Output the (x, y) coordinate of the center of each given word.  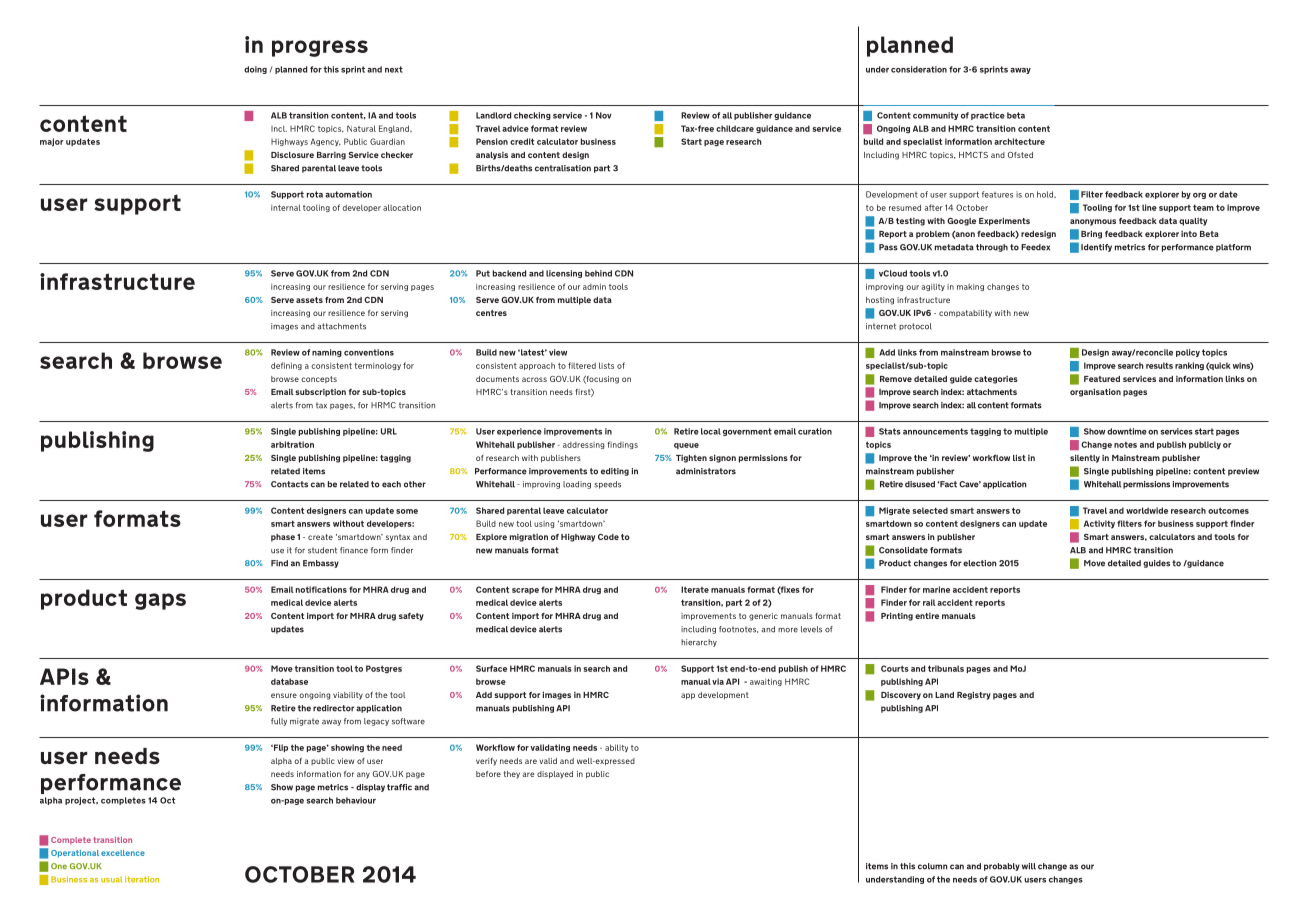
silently (1085, 458)
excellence (123, 853)
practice (988, 116)
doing (255, 70)
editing (615, 472)
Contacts (289, 484)
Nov (604, 115)
